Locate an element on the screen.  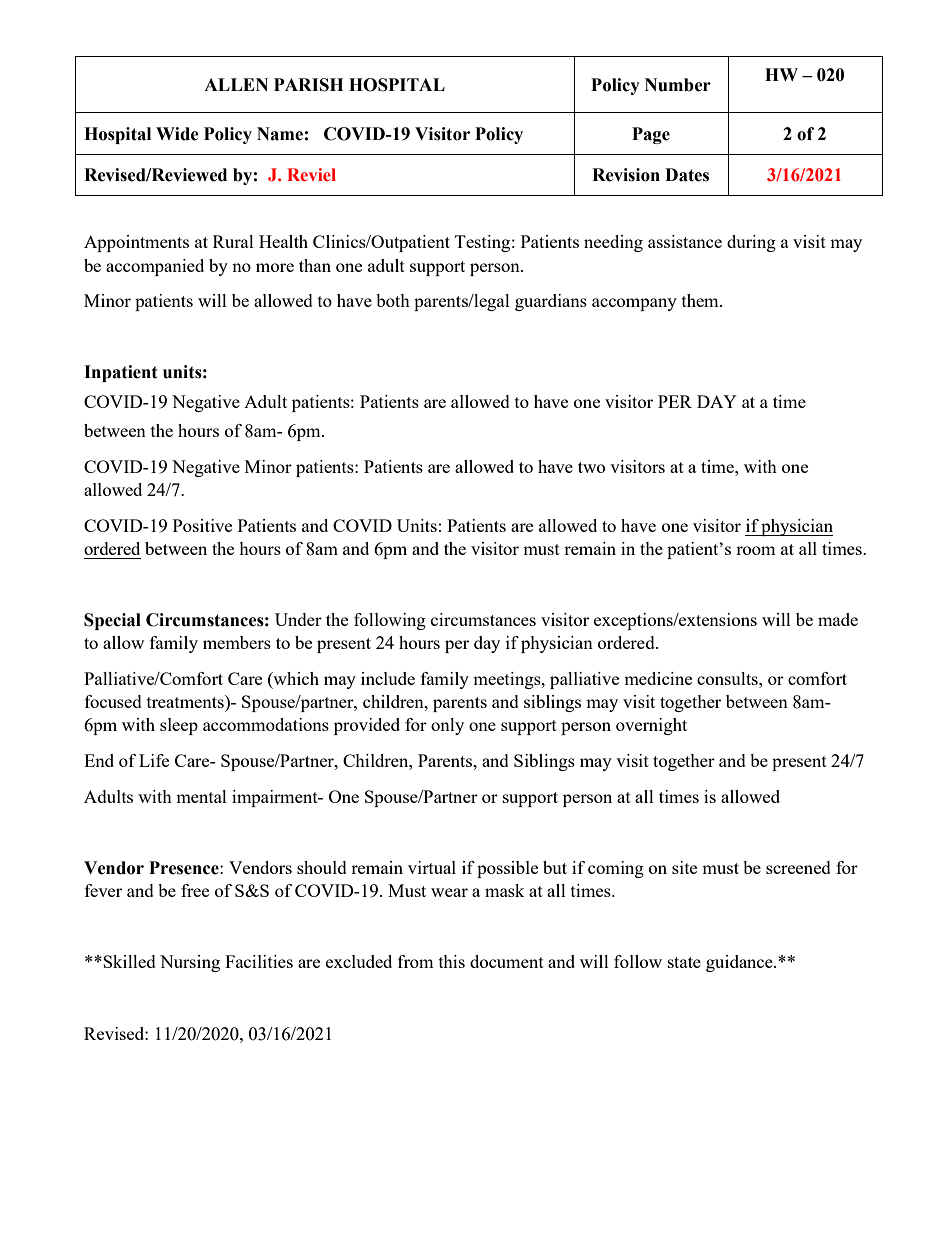
room is located at coordinates (756, 550).
